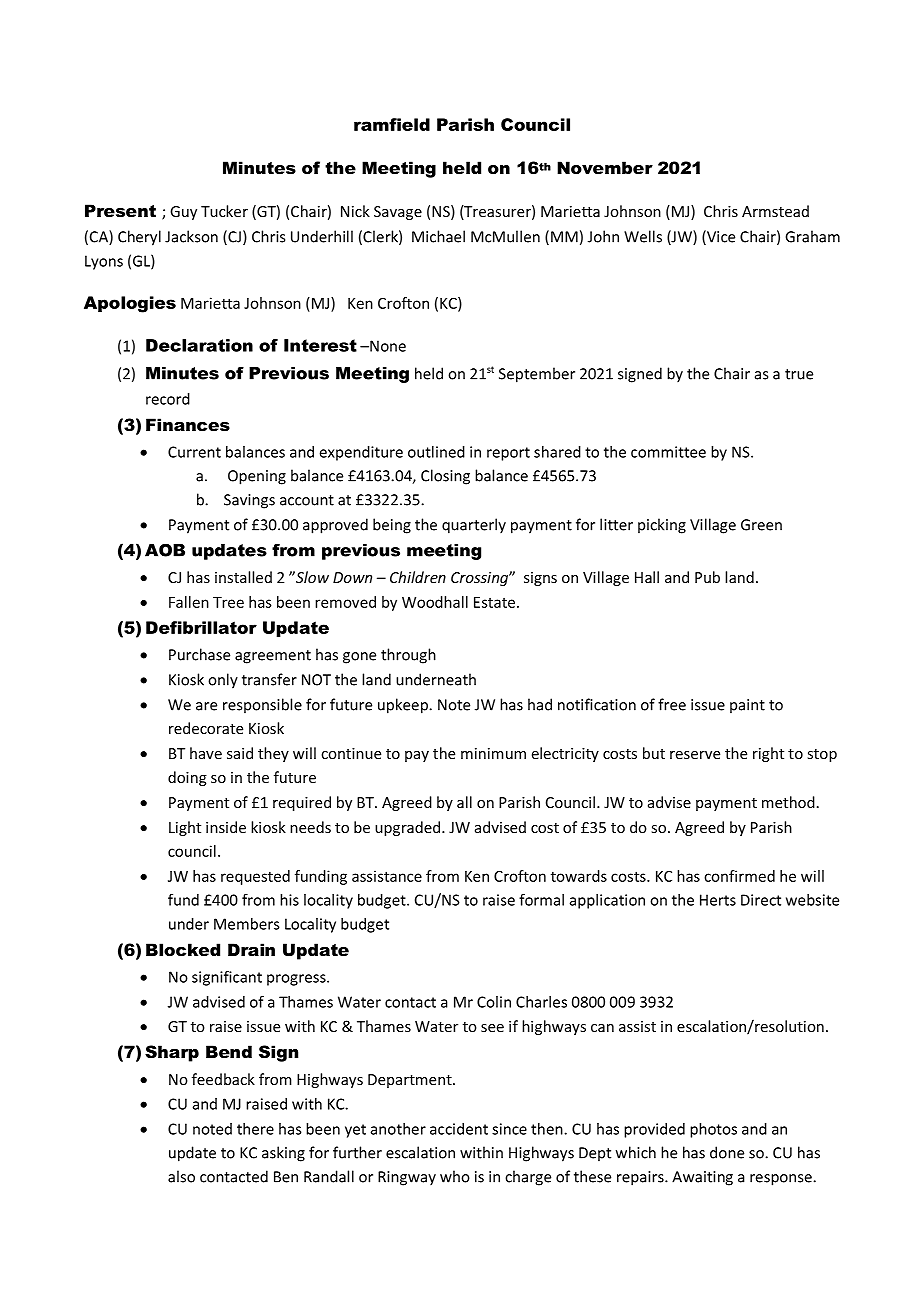 The height and width of the screenshot is (1308, 924). Describe the element at coordinates (727, 1152) in the screenshot. I see `done` at that location.
